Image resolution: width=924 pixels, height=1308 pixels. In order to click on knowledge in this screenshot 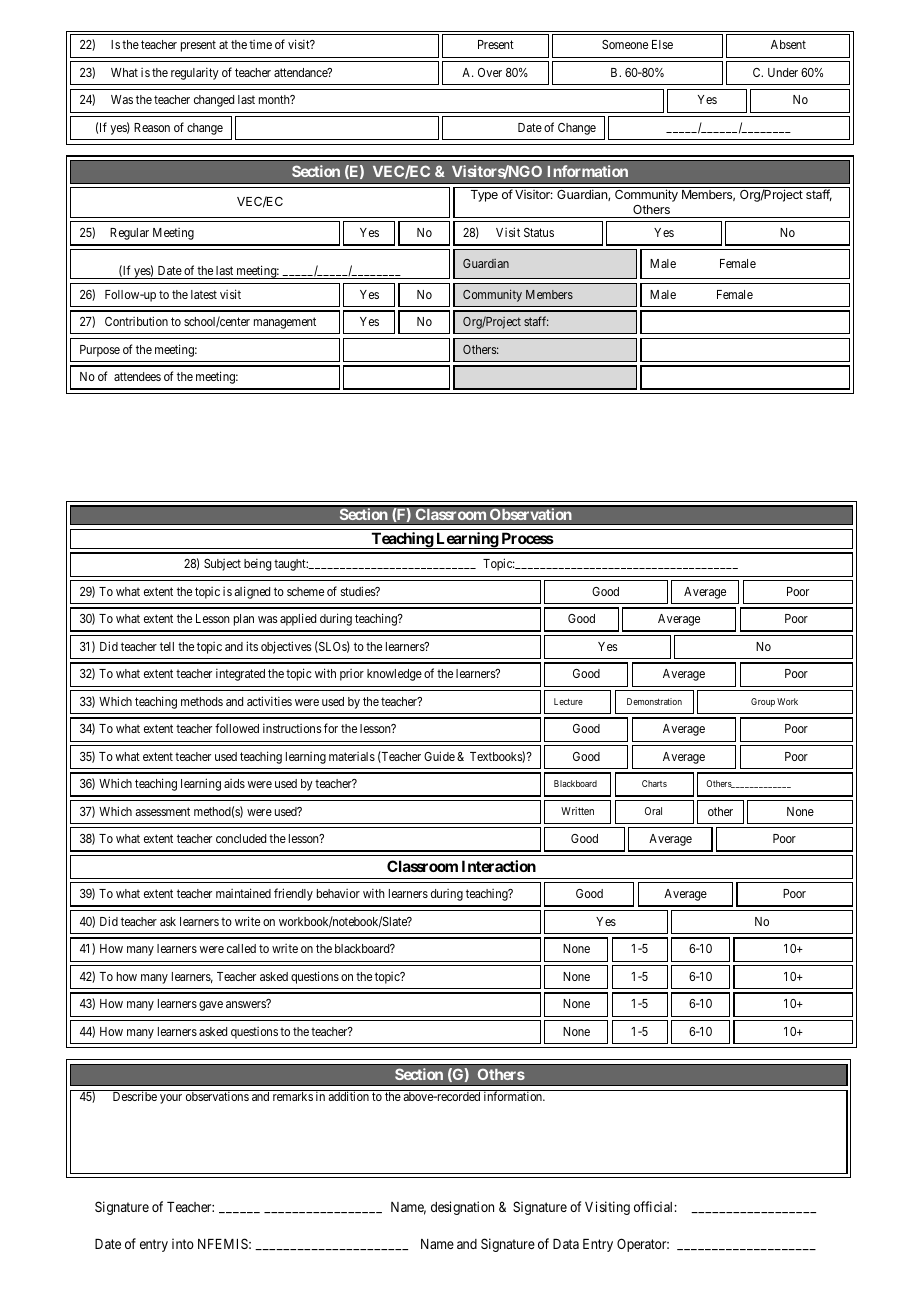, I will do `click(394, 675)`.
